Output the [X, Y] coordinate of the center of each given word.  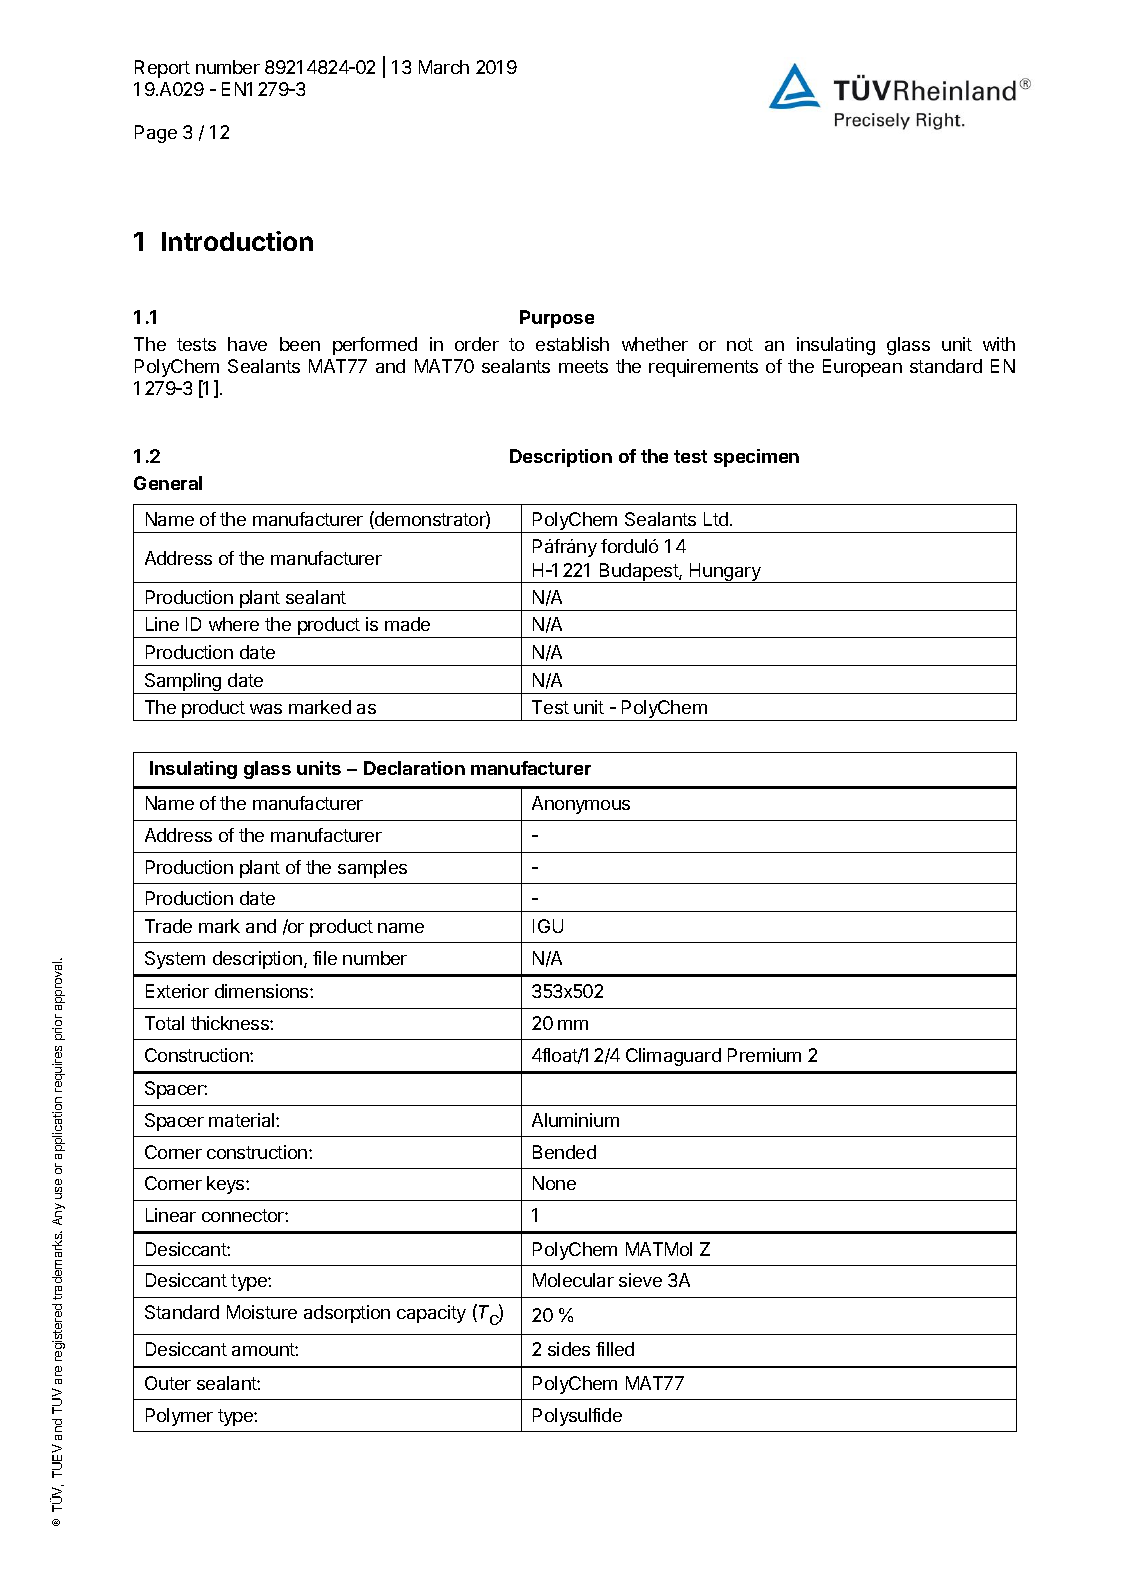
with [999, 344]
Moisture [262, 1312]
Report [162, 69]
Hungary [725, 573]
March [444, 67]
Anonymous [581, 805]
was [266, 709]
